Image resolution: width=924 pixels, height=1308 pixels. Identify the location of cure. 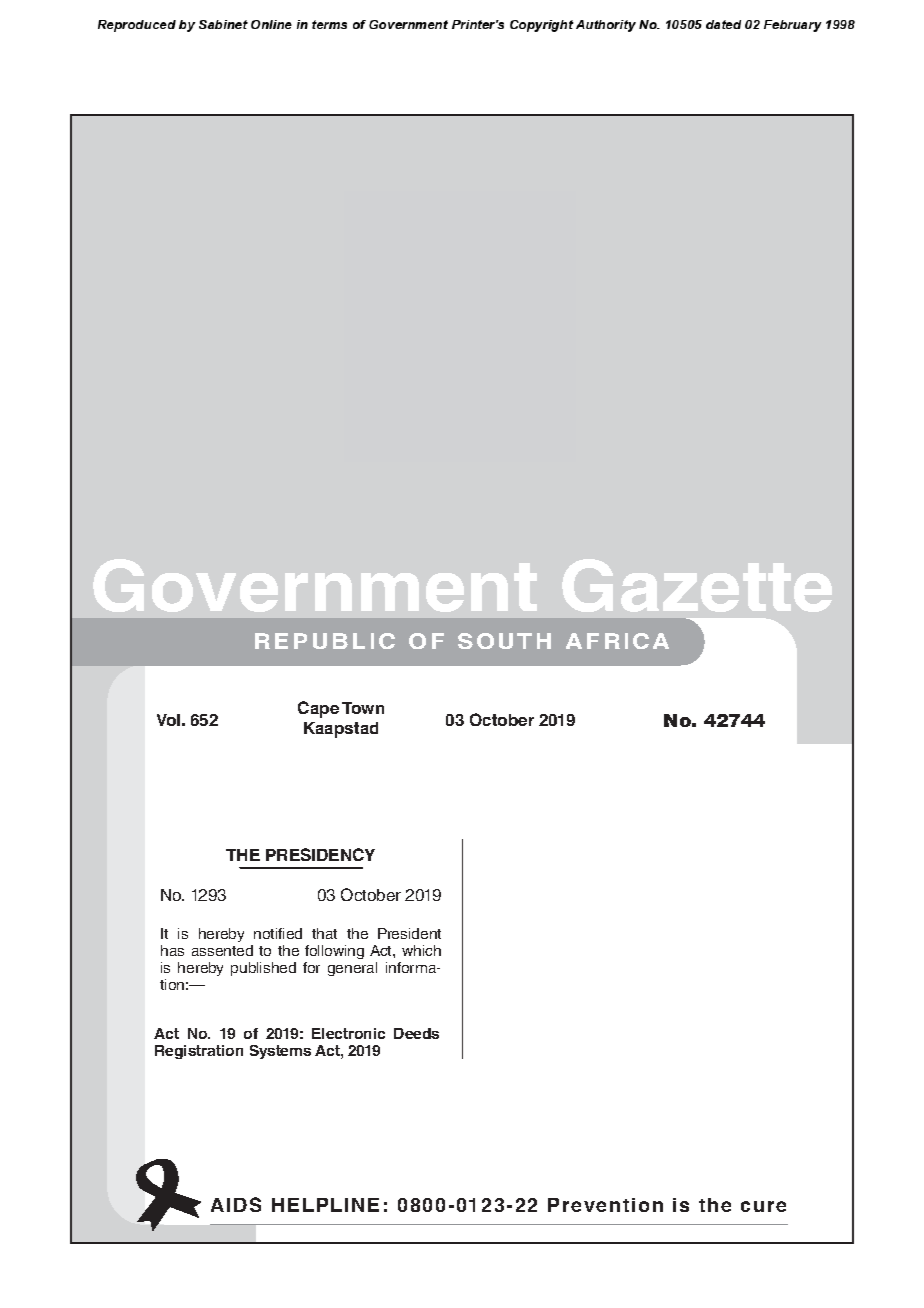
(763, 1206).
